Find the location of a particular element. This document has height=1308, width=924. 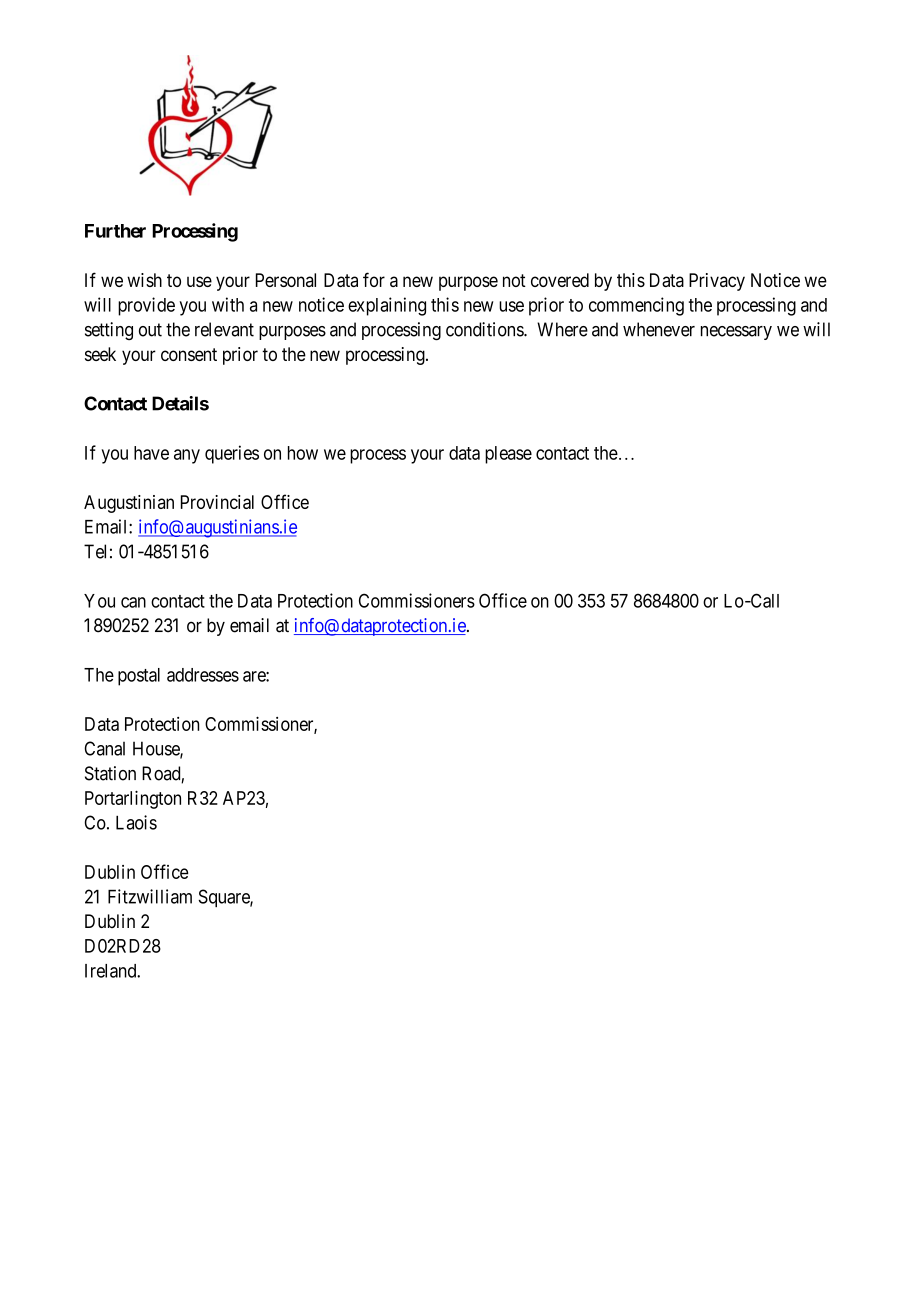

please is located at coordinates (508, 455).
